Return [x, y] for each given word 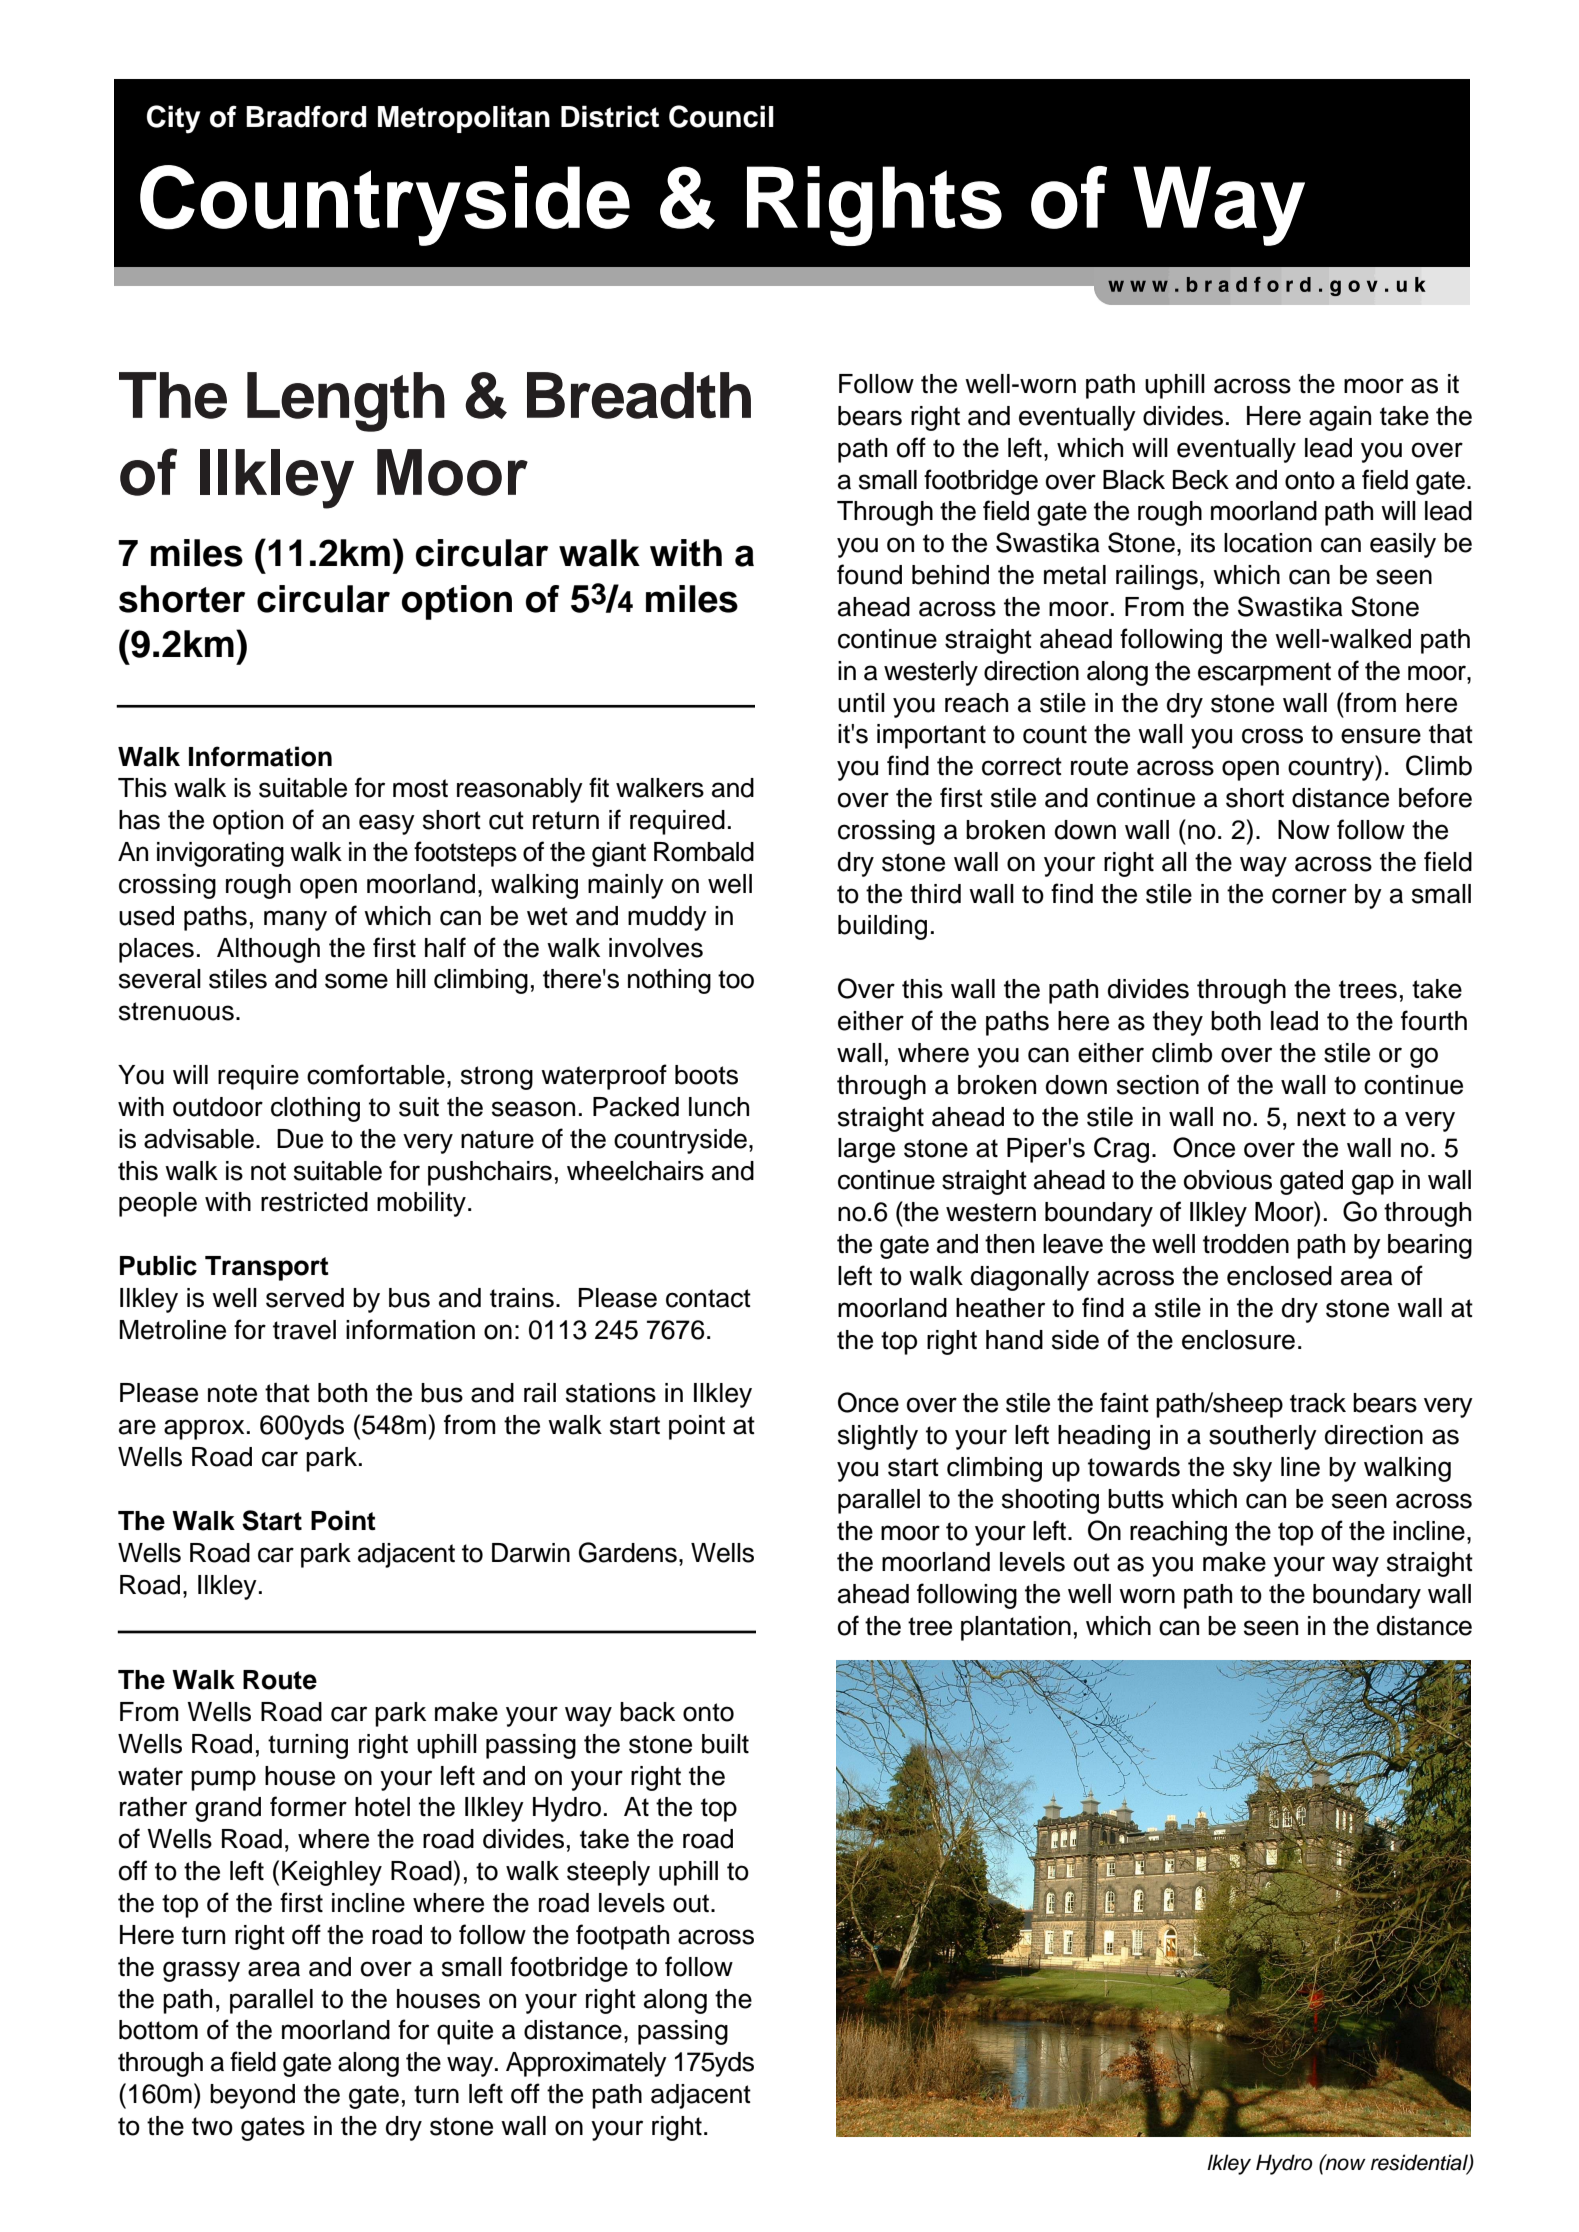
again [1340, 418]
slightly [878, 1437]
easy [387, 824]
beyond [252, 2096]
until [861, 703]
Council [721, 116]
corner [1309, 896]
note [232, 1393]
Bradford [306, 116]
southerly [1263, 1437]
